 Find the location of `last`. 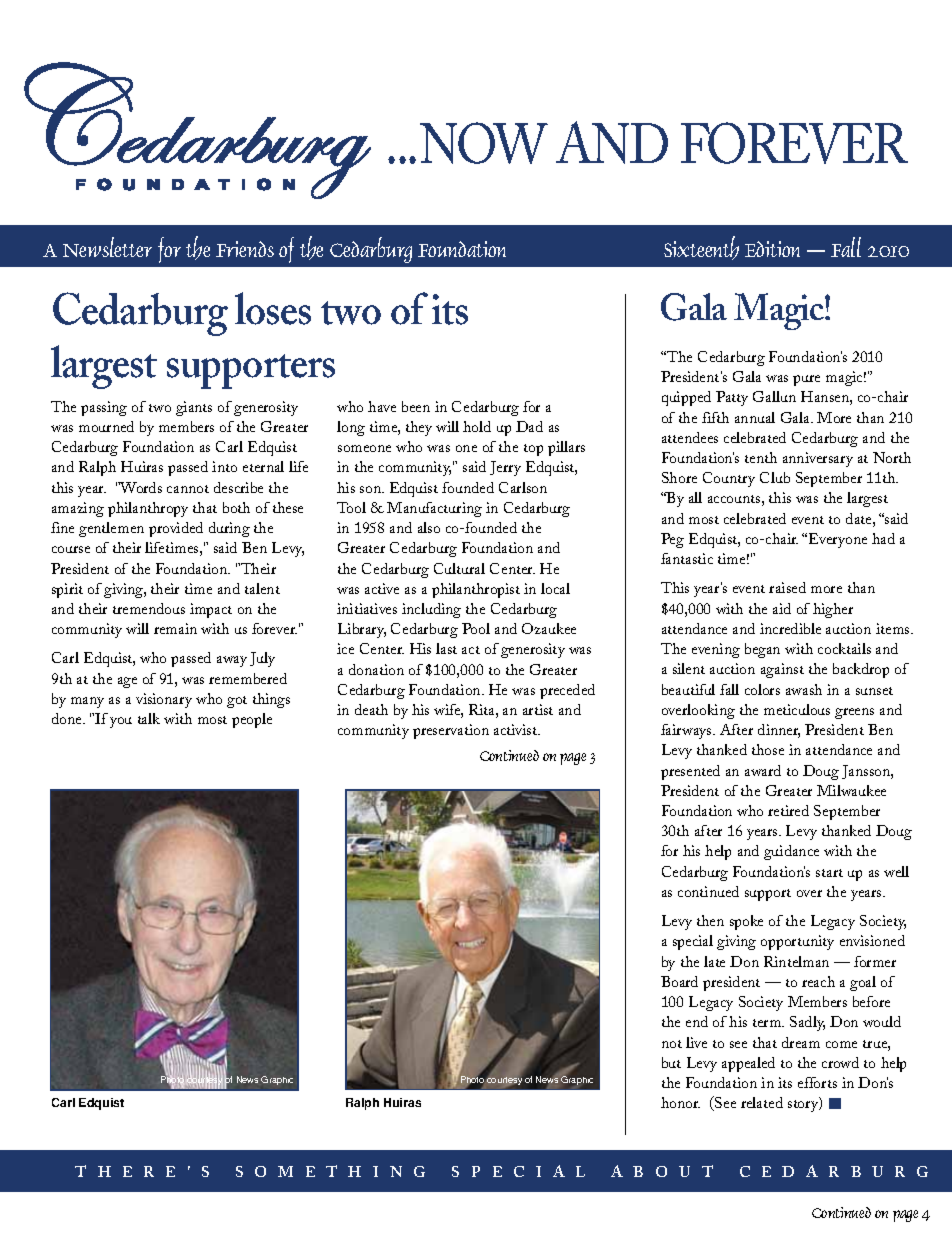

last is located at coordinates (446, 648).
